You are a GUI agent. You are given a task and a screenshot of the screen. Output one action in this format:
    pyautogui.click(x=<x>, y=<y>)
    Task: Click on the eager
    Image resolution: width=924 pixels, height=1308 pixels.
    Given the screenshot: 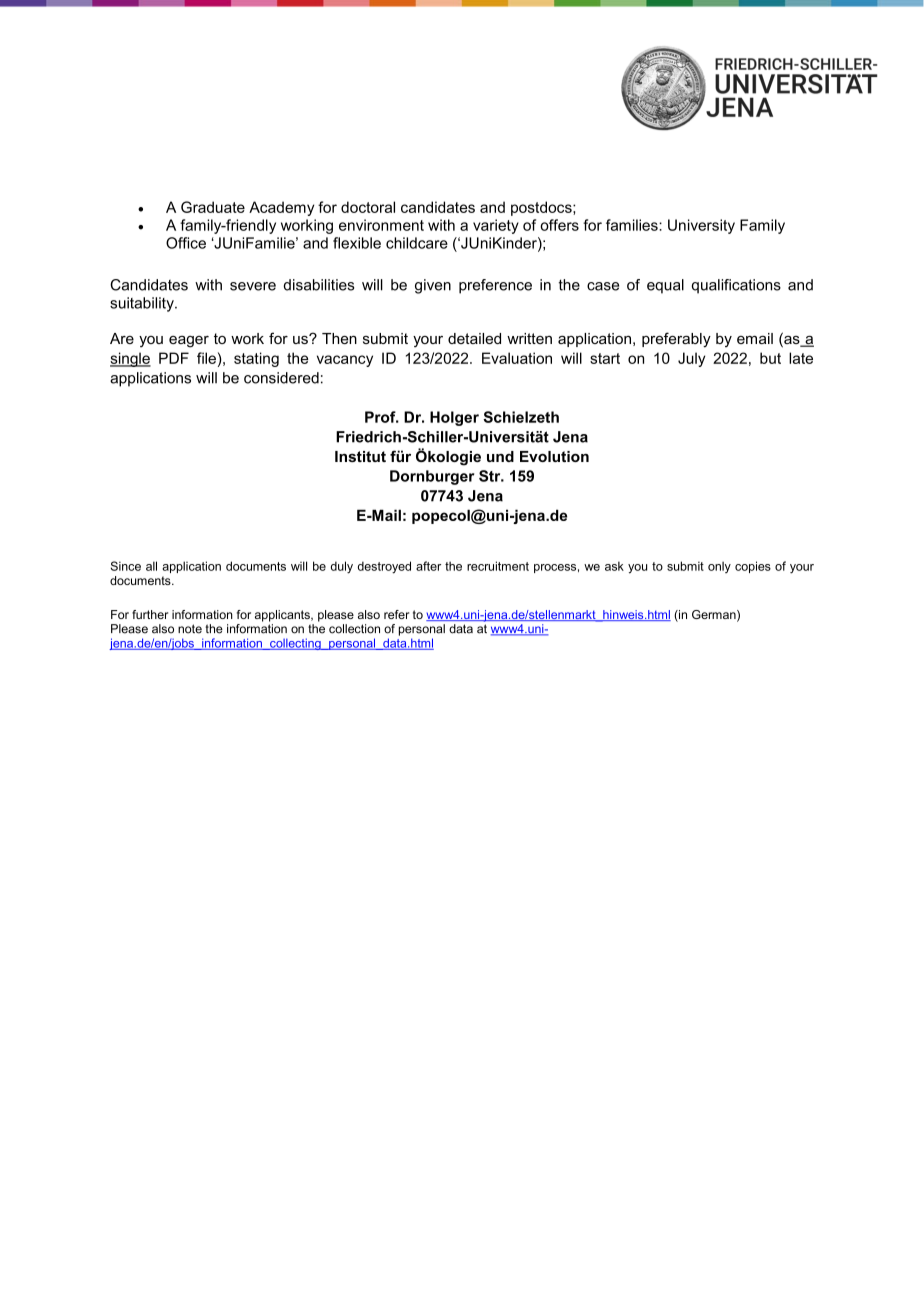 What is the action you would take?
    pyautogui.click(x=189, y=342)
